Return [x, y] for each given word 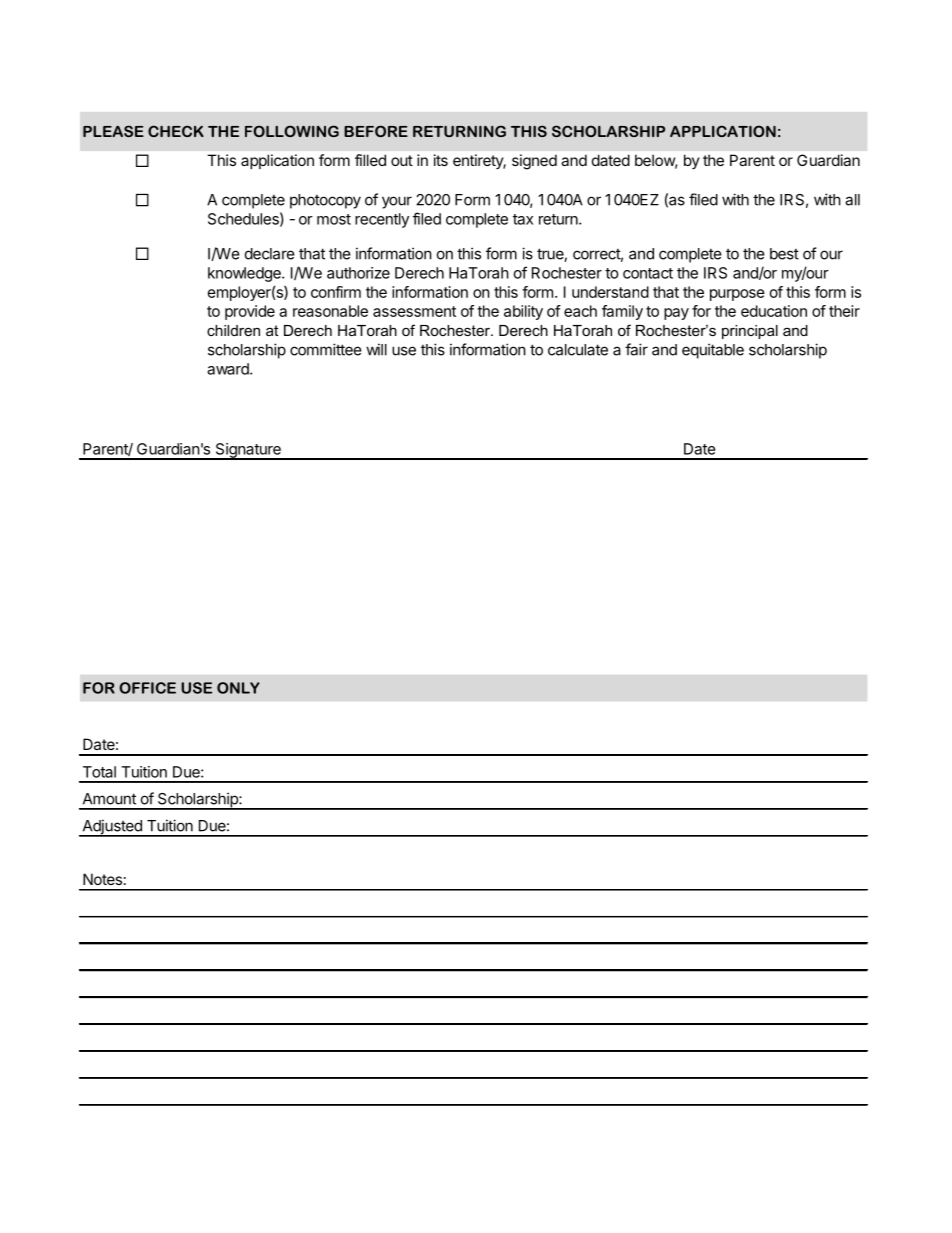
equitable [713, 351]
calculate [578, 350]
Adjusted [112, 828]
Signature [248, 451]
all [852, 200]
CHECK [176, 131]
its [441, 160]
